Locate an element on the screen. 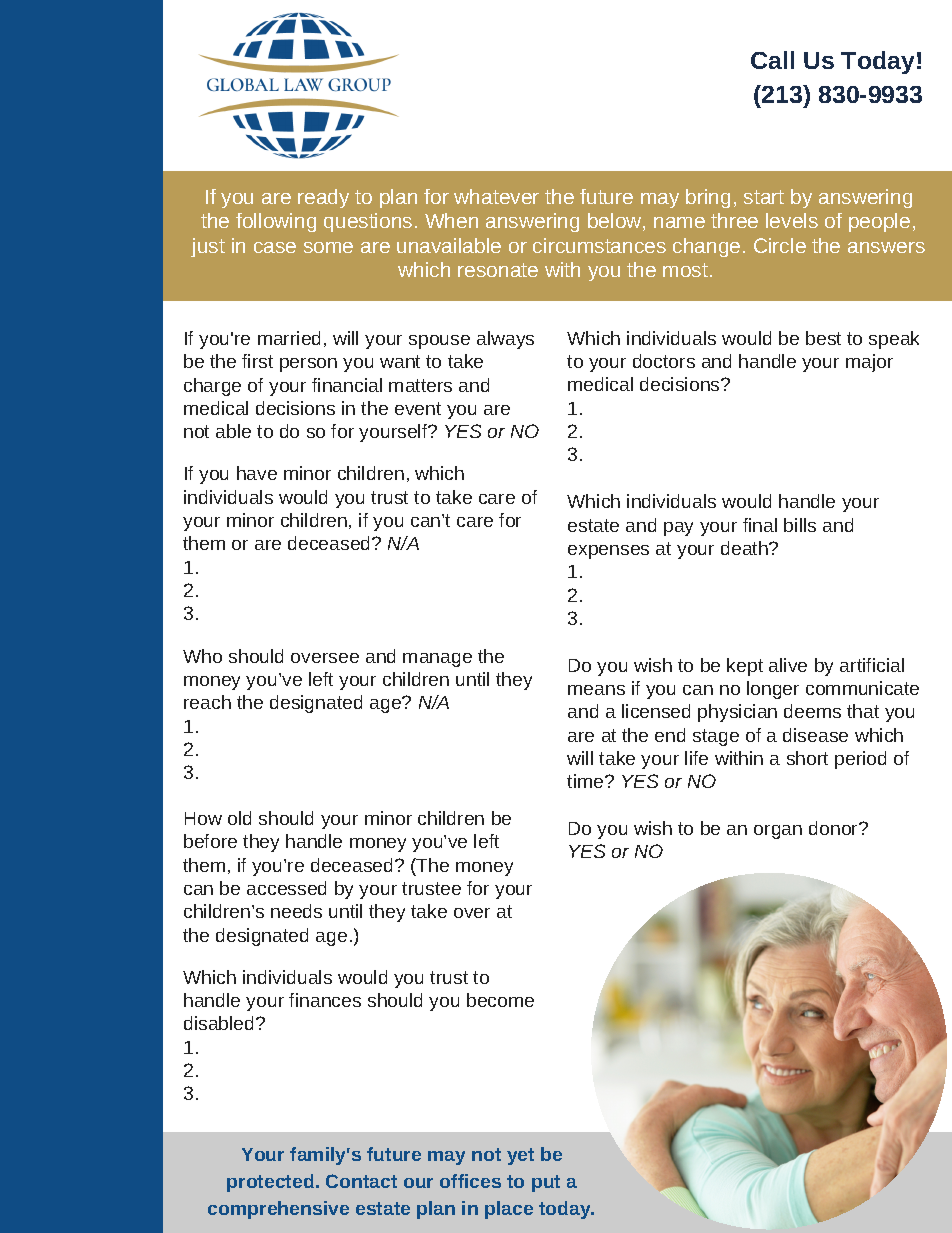 The width and height of the screenshot is (952, 1233). put is located at coordinates (546, 1183).
